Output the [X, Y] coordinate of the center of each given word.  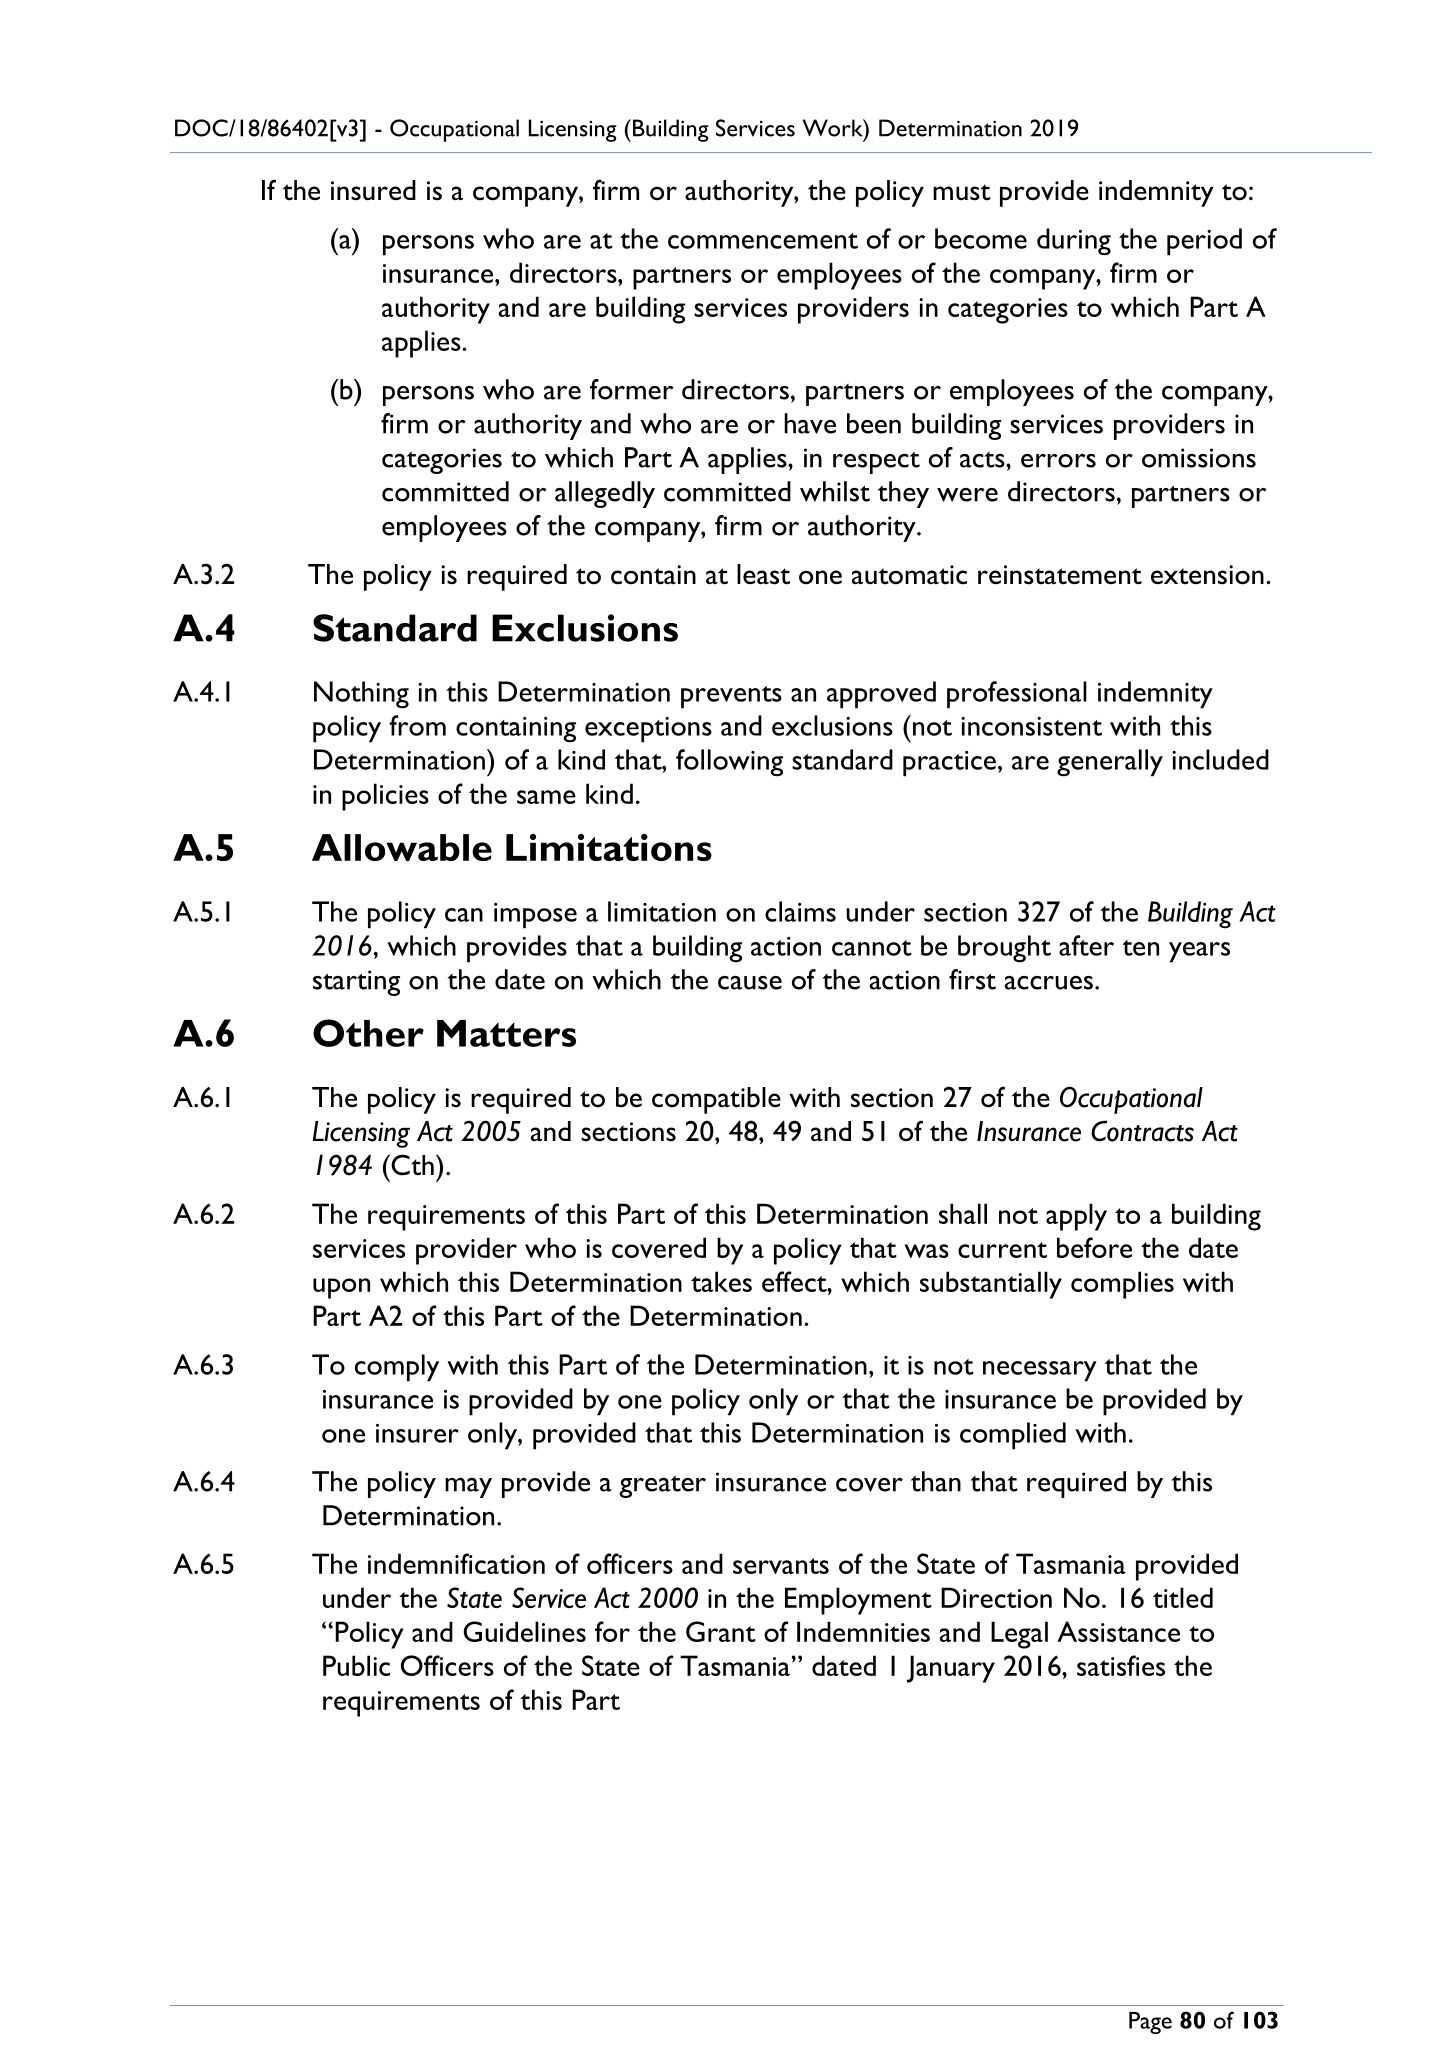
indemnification [456, 1563]
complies [1122, 1285]
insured [373, 190]
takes [721, 1281]
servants [781, 1566]
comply [397, 1368]
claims [800, 911]
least [763, 574]
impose [535, 916]
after [1086, 945]
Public [356, 1665]
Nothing [361, 695]
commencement [763, 241]
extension [1207, 575]
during [1074, 242]
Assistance [1118, 1631]
